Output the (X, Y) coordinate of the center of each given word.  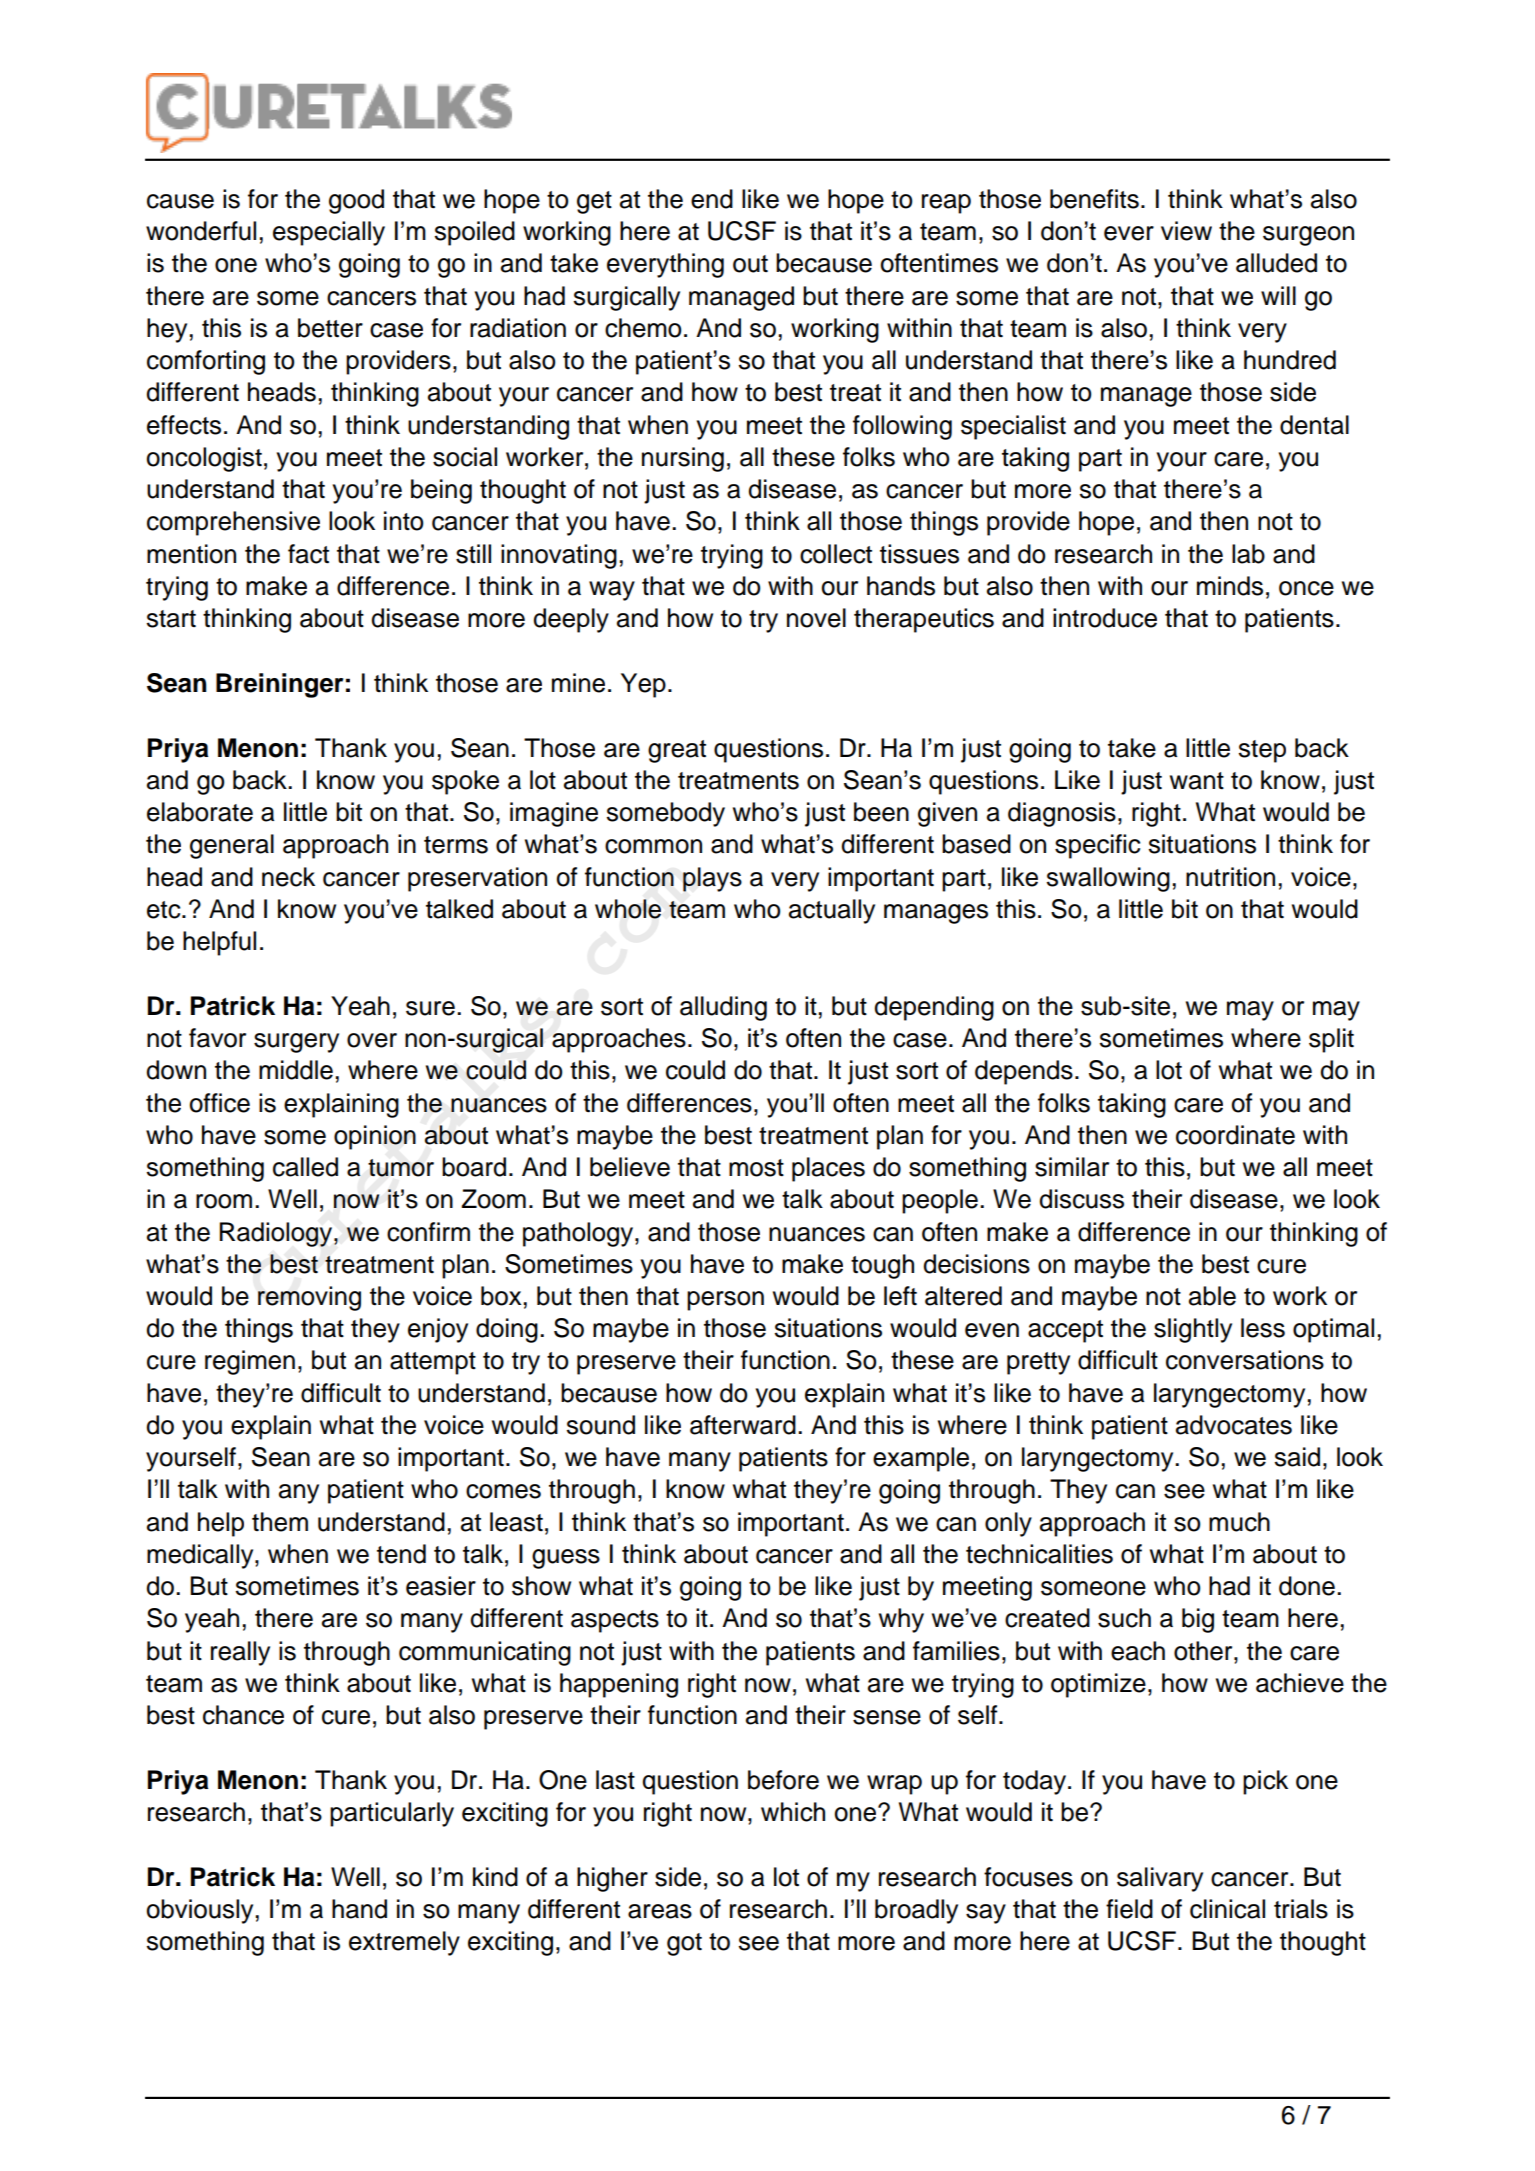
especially (329, 233)
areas (660, 1911)
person (725, 1301)
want (1197, 781)
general (232, 846)
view (1186, 231)
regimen (250, 1362)
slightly (1193, 1330)
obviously (200, 1911)
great (677, 751)
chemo (643, 328)
